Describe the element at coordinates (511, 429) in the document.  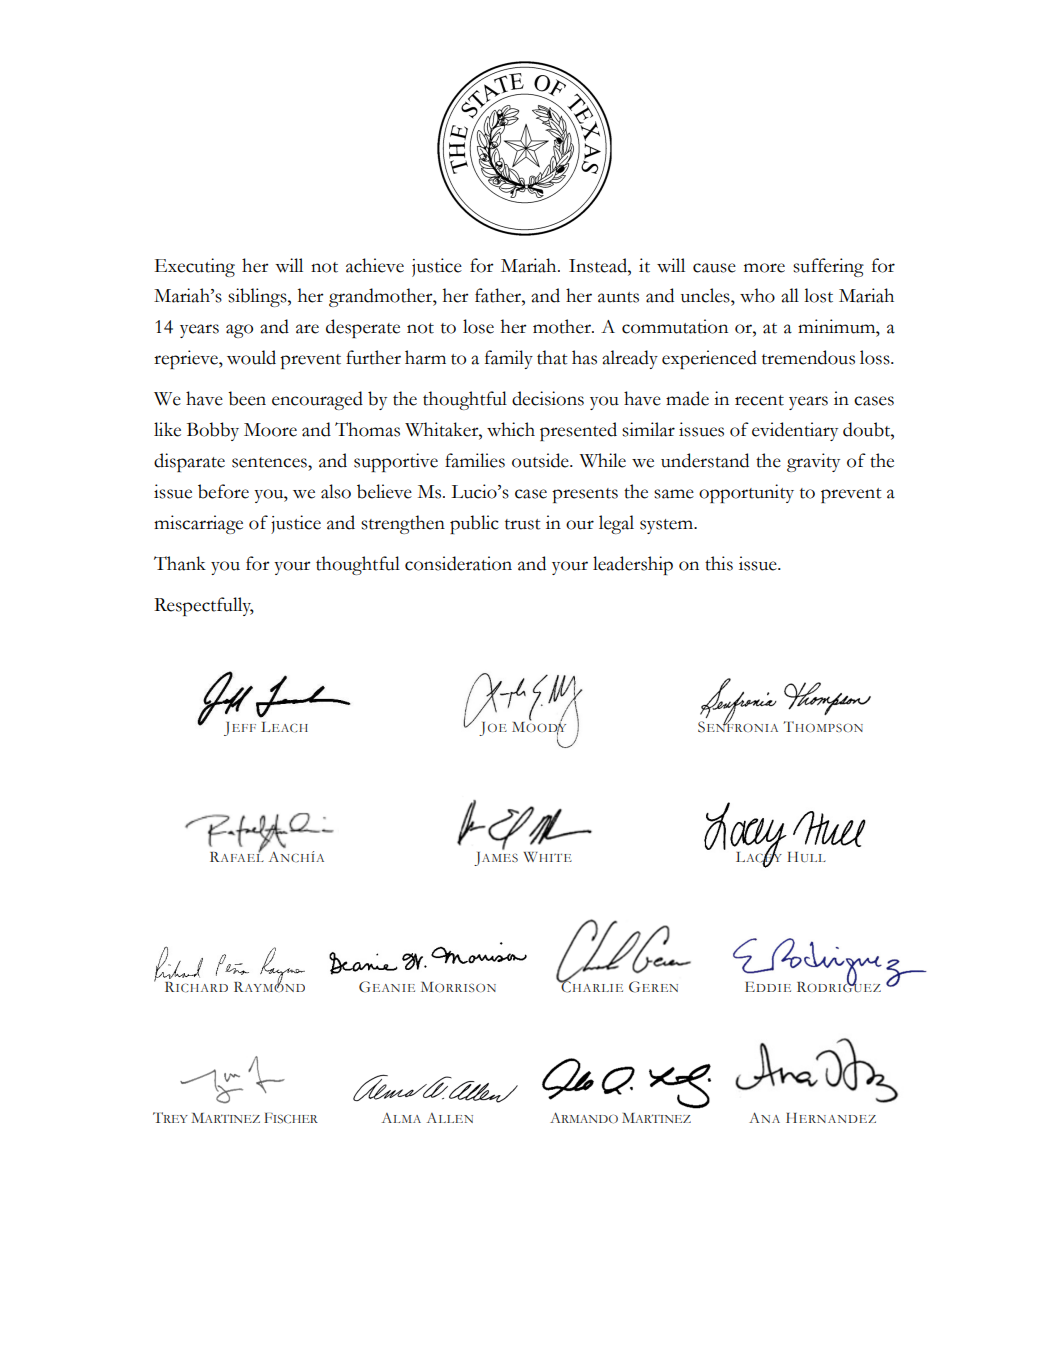
I see `which` at that location.
